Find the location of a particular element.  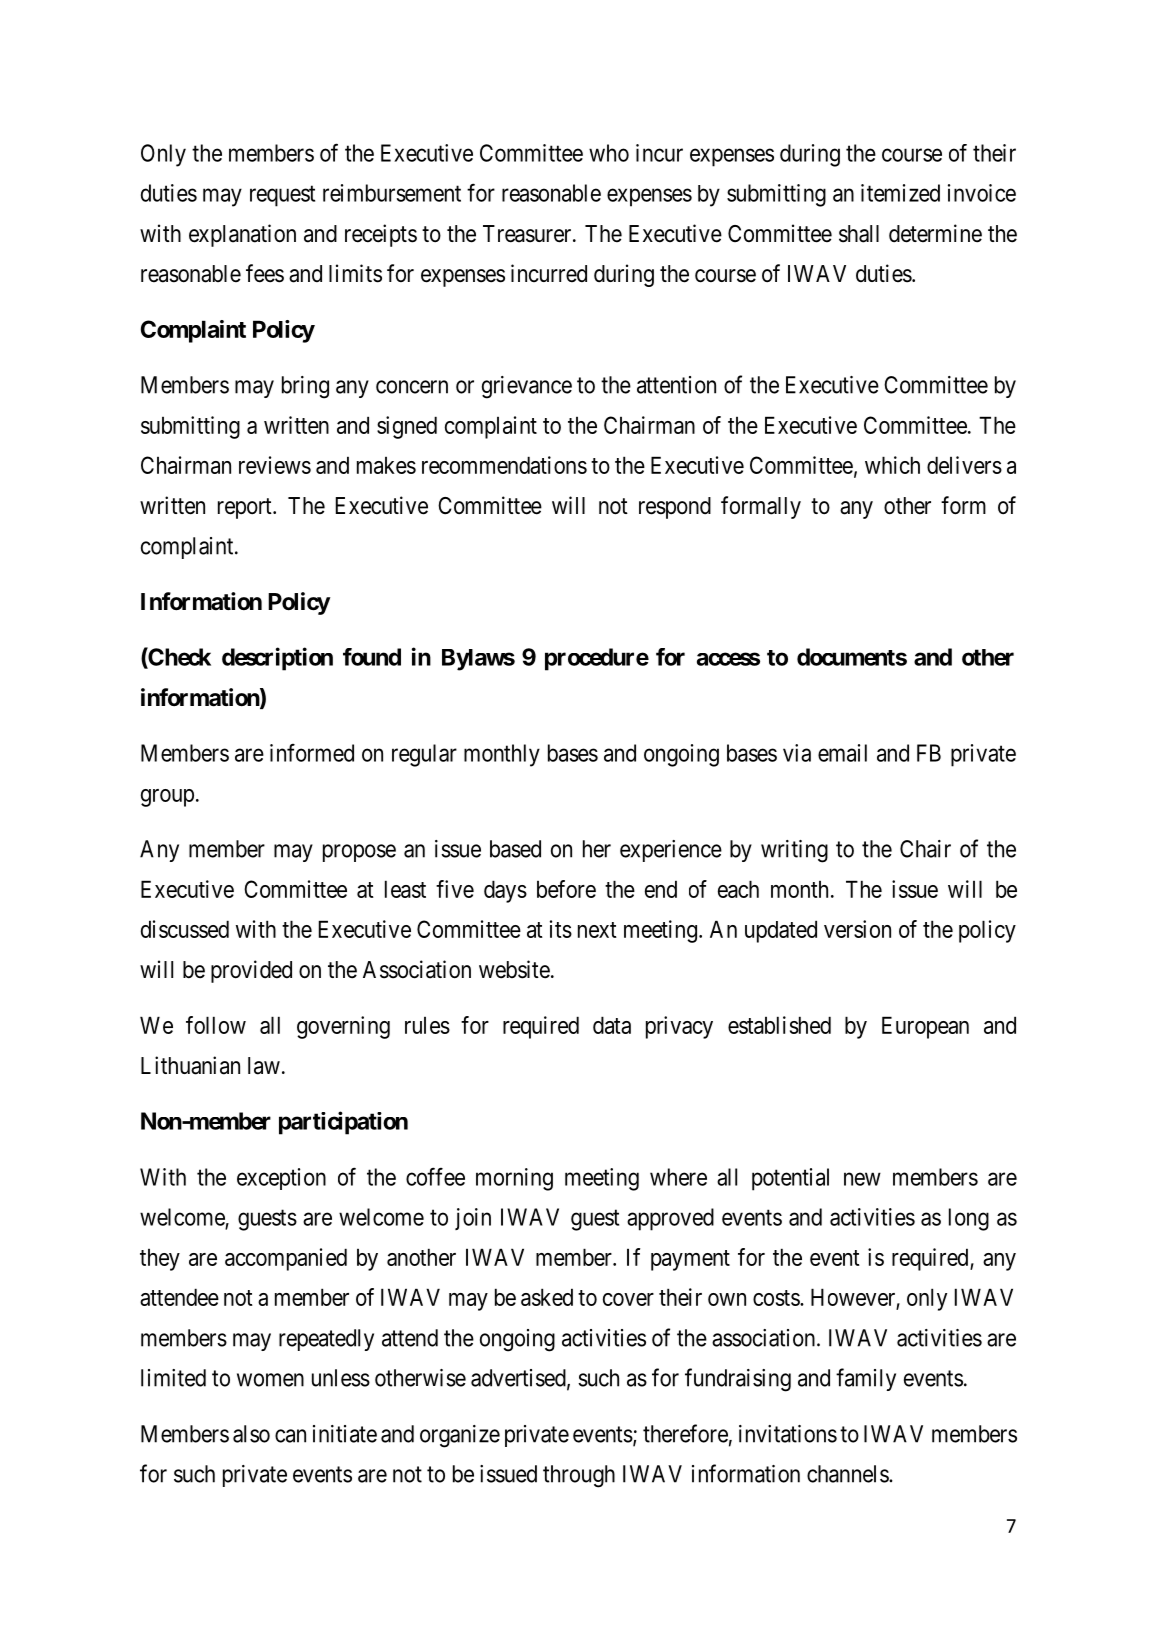

request is located at coordinates (282, 196).
